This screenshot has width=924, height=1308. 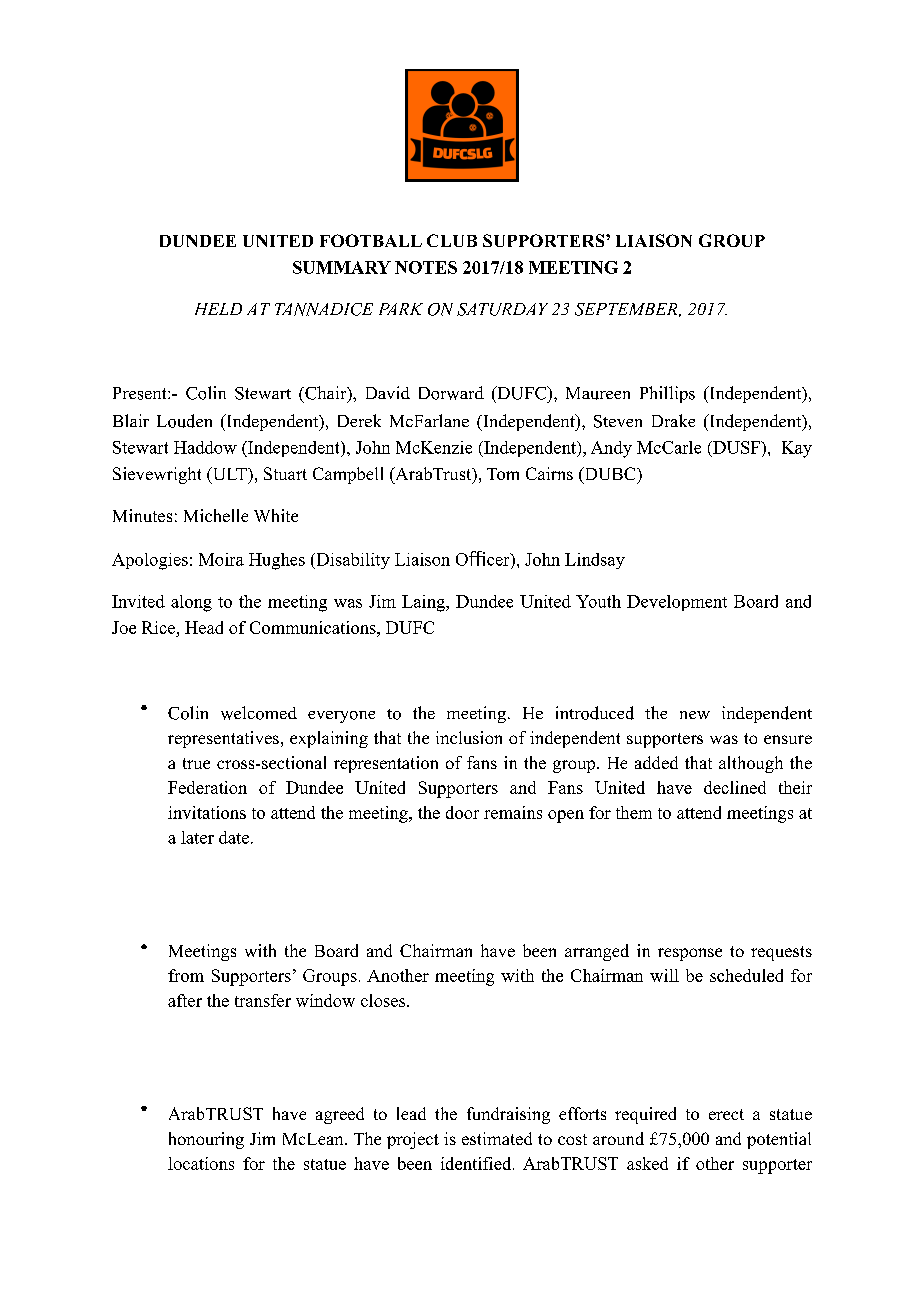 What do you see at coordinates (469, 737) in the screenshot?
I see `inclusion` at bounding box center [469, 737].
